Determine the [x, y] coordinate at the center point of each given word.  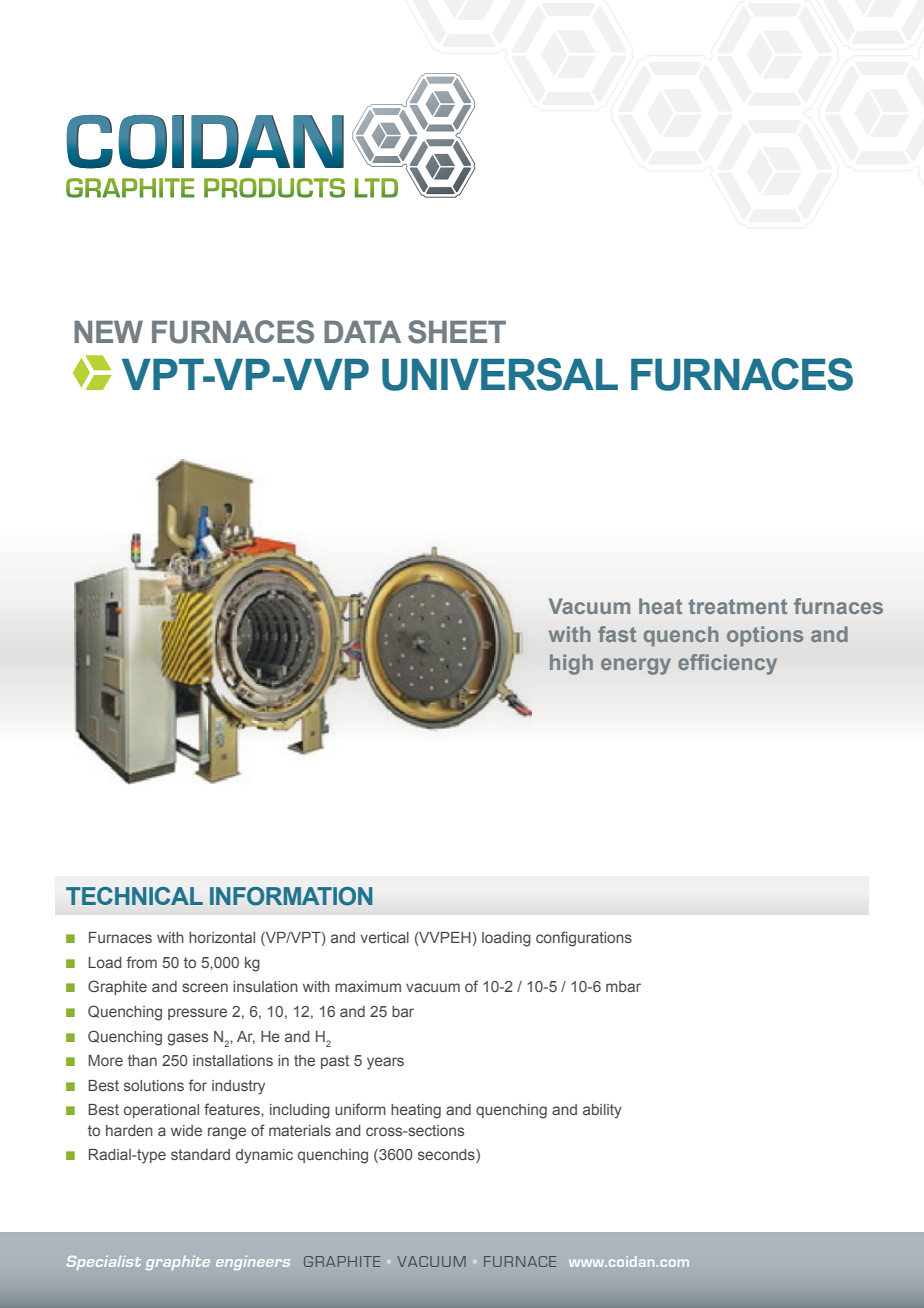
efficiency [727, 664]
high [571, 664]
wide [186, 1130]
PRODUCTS [274, 188]
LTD [376, 188]
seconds [447, 1156]
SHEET [457, 332]
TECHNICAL [134, 896]
